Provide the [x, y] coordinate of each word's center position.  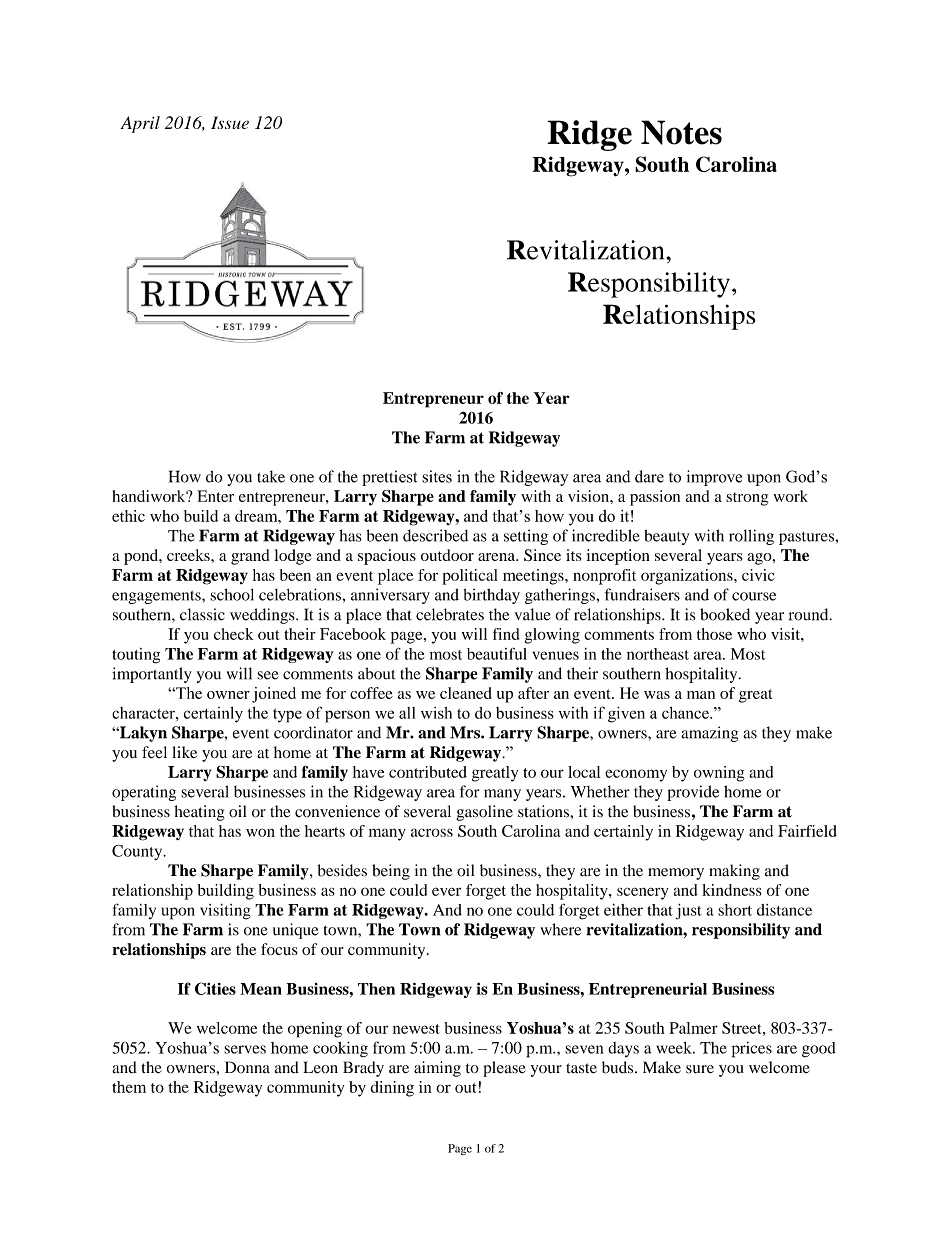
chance [686, 713]
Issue [230, 122]
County [138, 852]
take [271, 476]
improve [714, 478]
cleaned [466, 693]
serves [245, 1049]
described [435, 535]
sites [437, 476]
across [432, 832]
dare [649, 476]
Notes [681, 132]
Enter [215, 496]
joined [274, 695]
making [734, 872]
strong [747, 499]
